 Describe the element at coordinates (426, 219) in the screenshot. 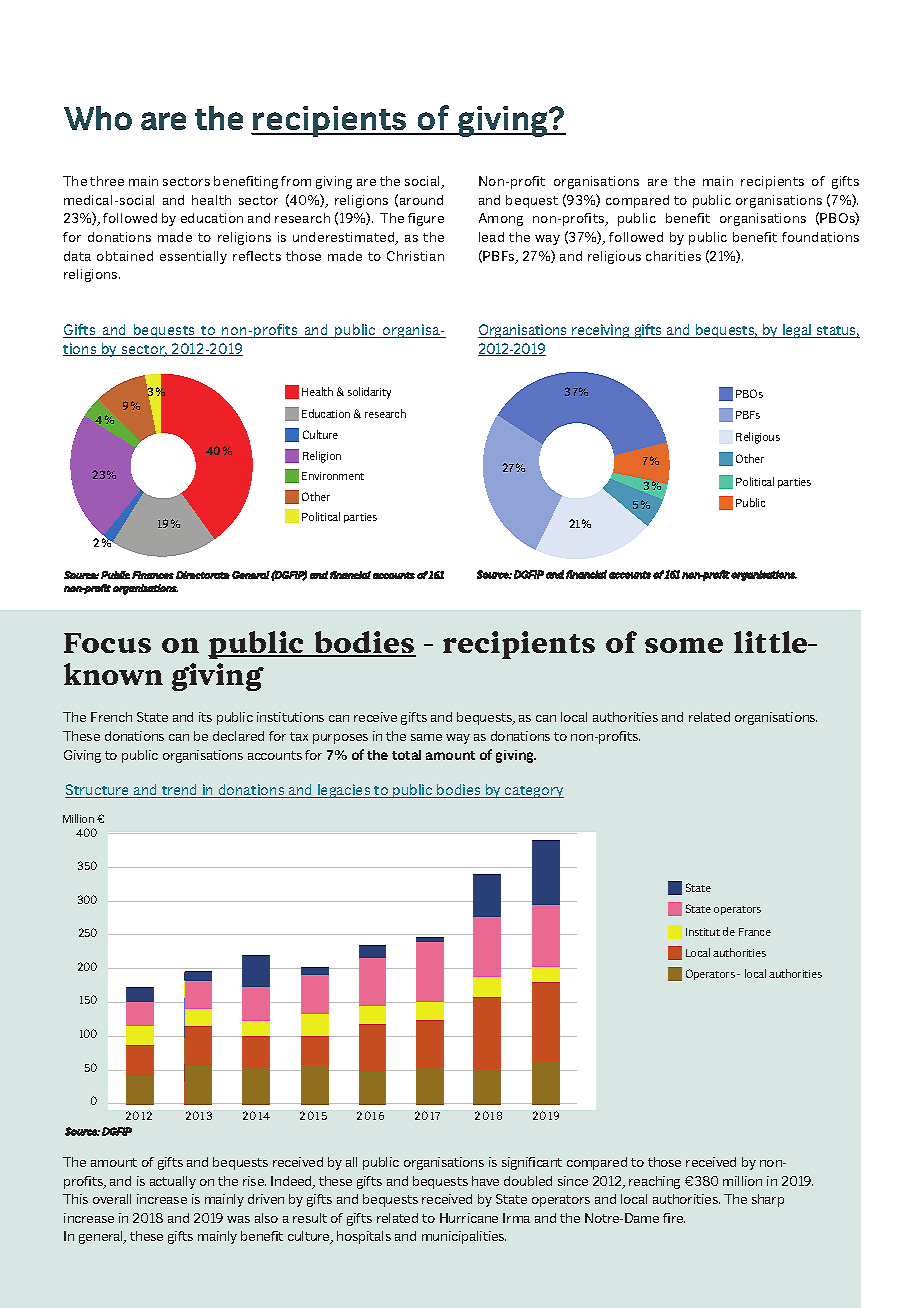

I see `figure` at that location.
